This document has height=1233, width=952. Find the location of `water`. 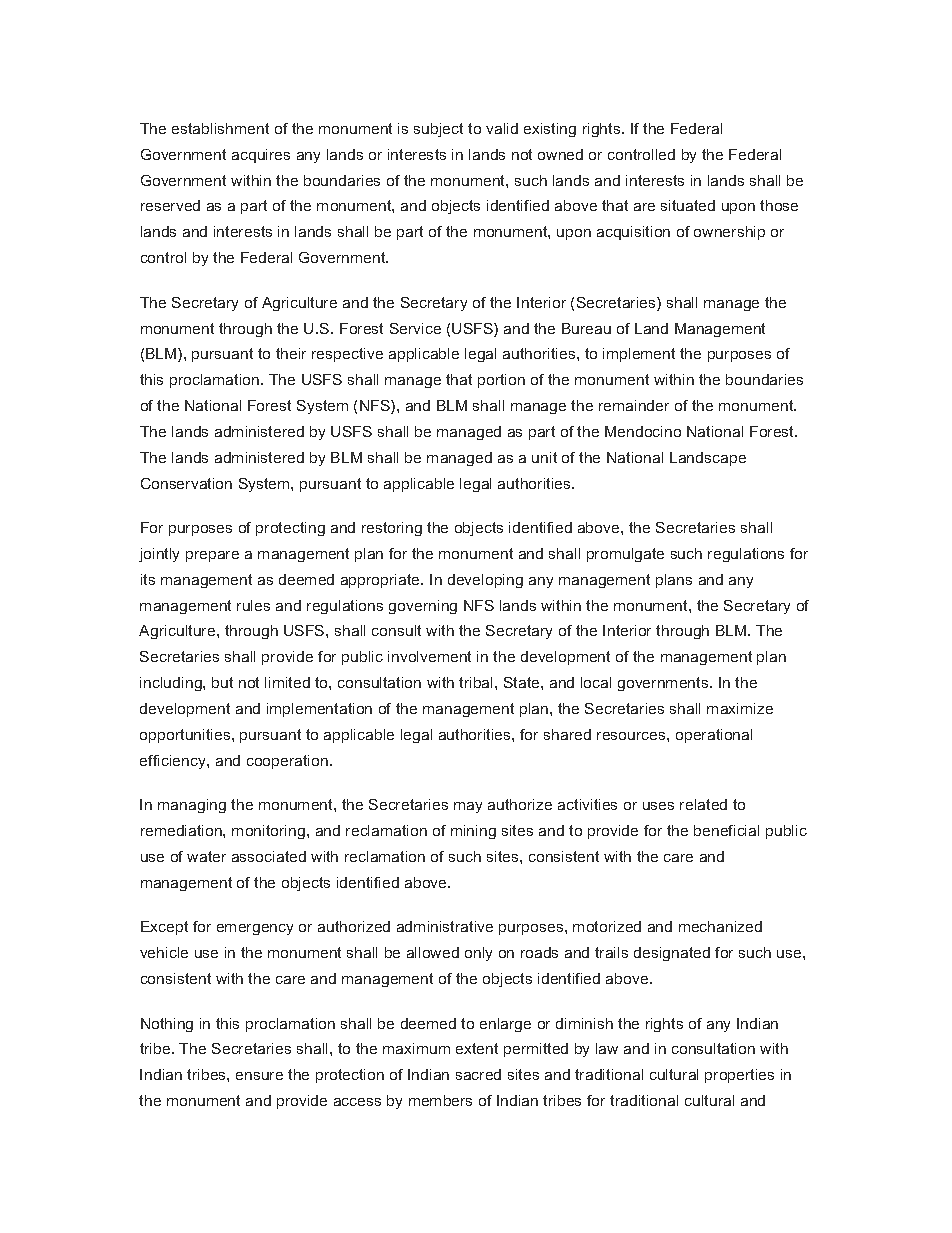

water is located at coordinates (206, 856).
